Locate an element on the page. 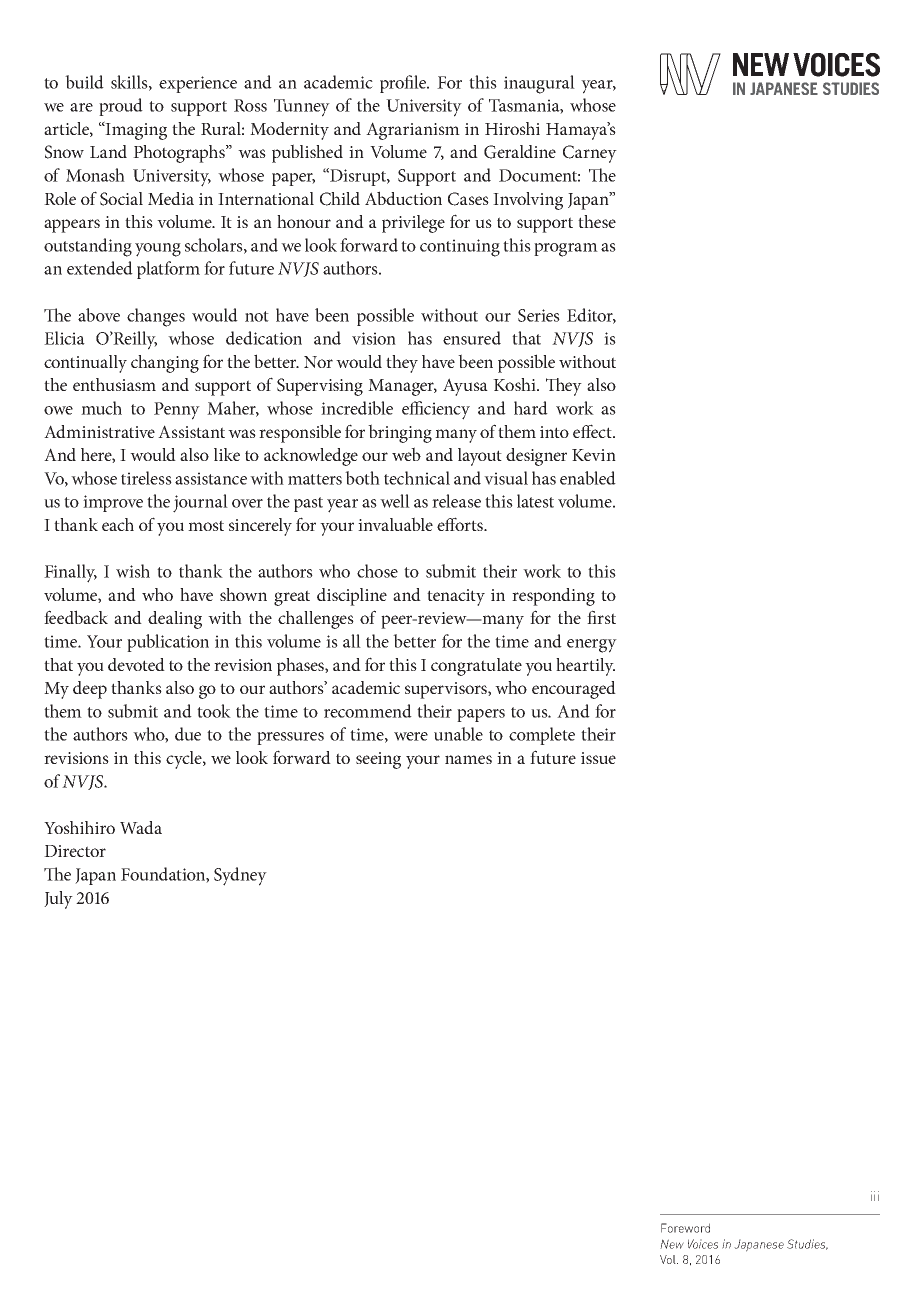 This image has width=924, height=1308. Hiroshi is located at coordinates (512, 128).
